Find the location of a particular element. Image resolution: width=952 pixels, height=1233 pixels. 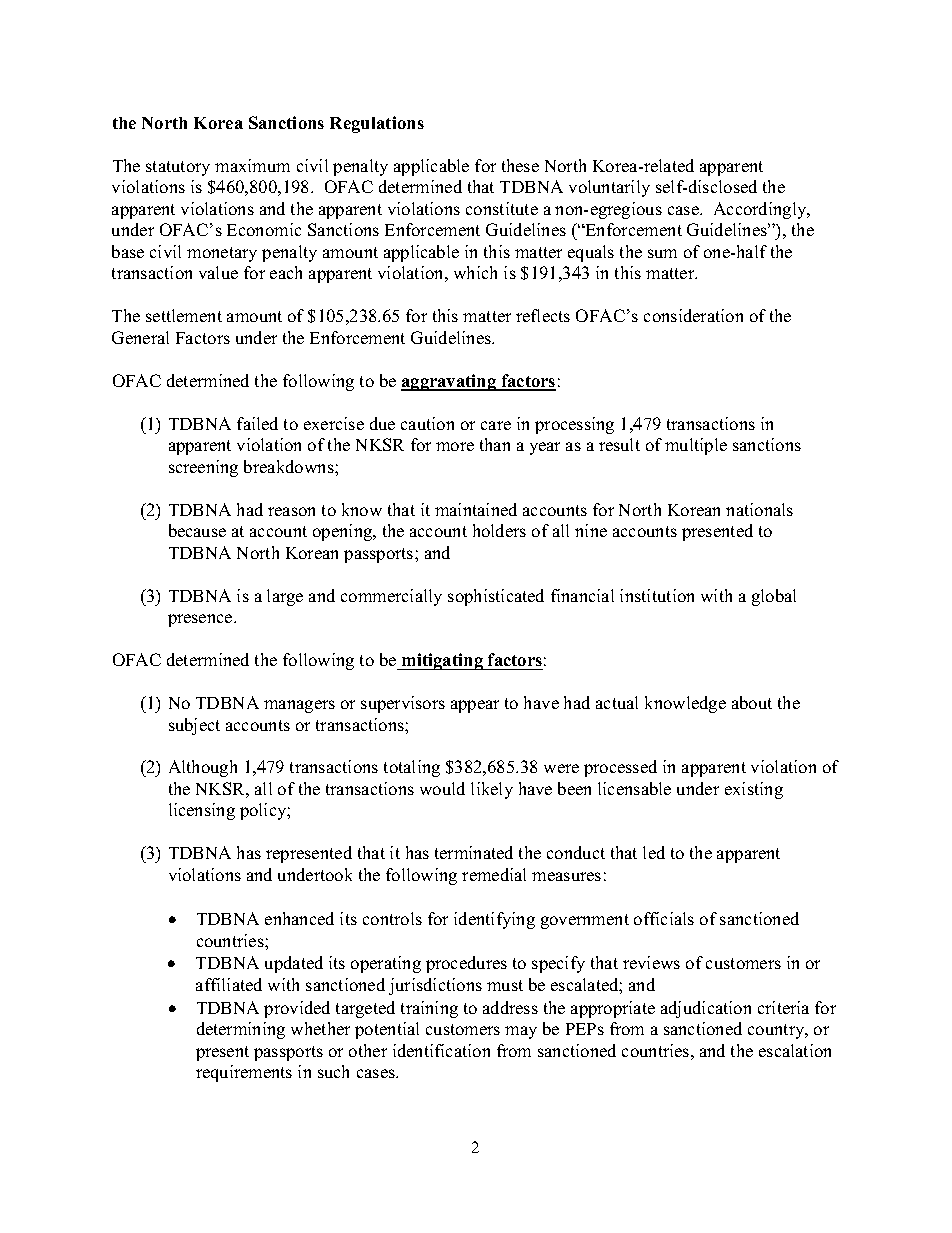

aggravating is located at coordinates (450, 382).
